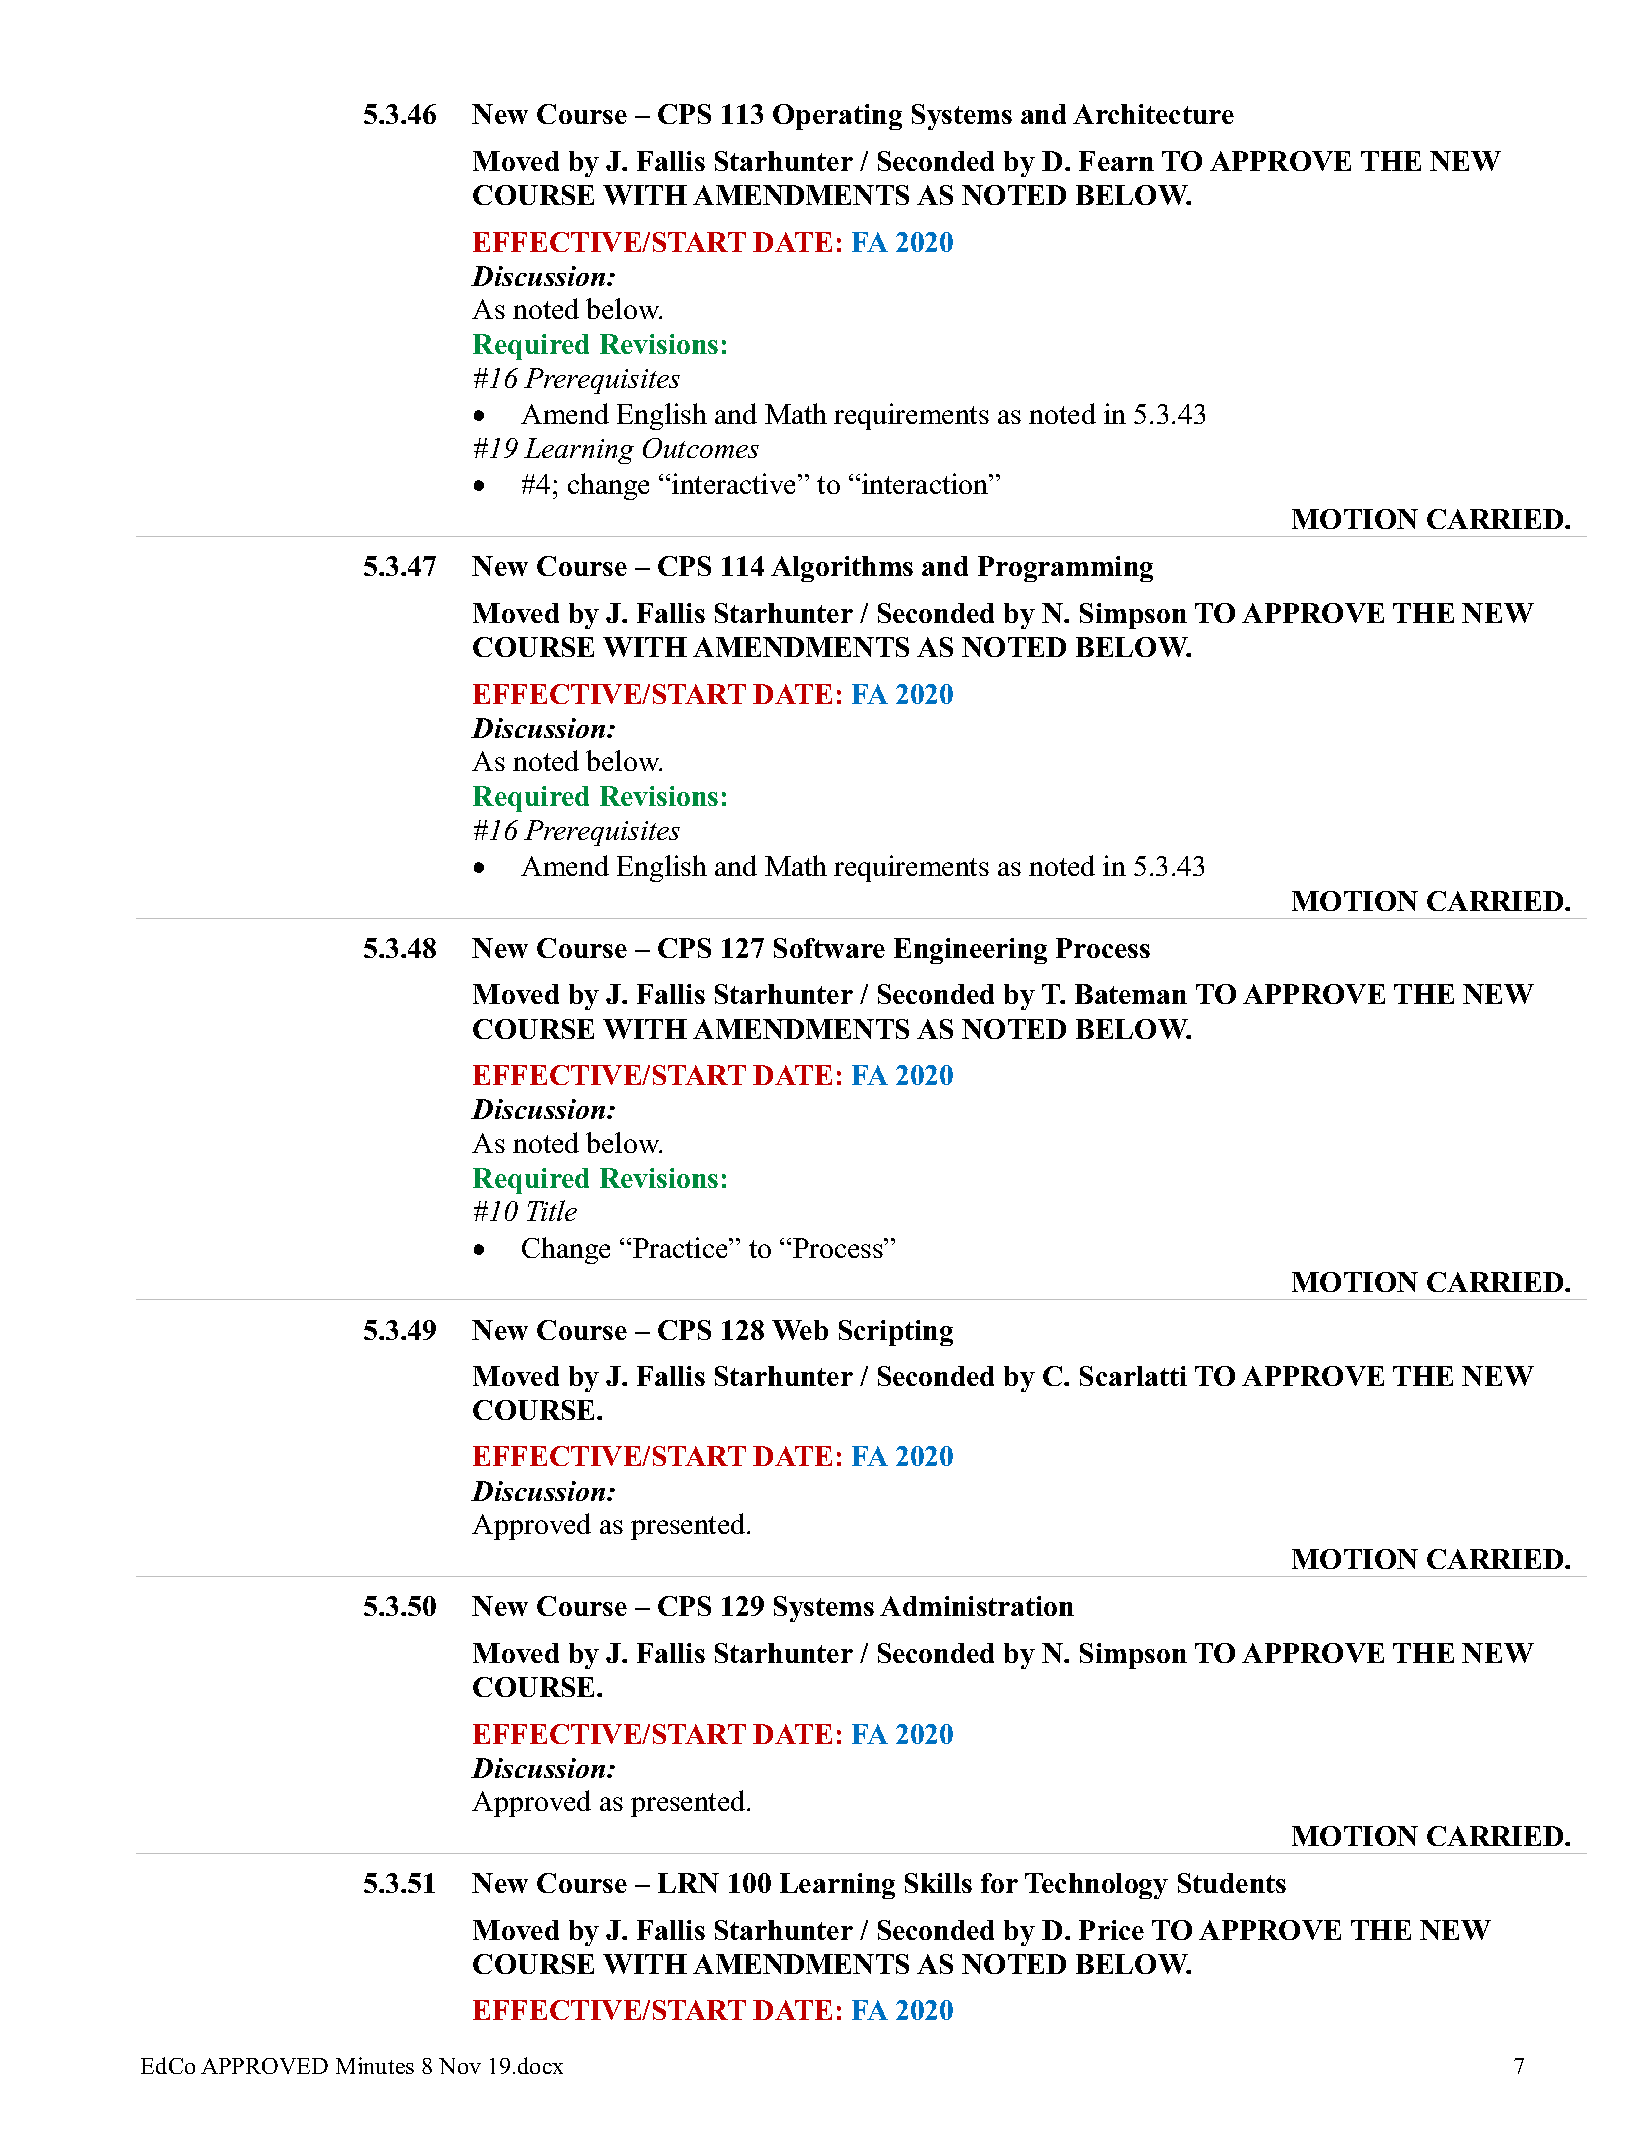 This screenshot has width=1652, height=2138. What do you see at coordinates (829, 948) in the screenshot?
I see `Software` at bounding box center [829, 948].
